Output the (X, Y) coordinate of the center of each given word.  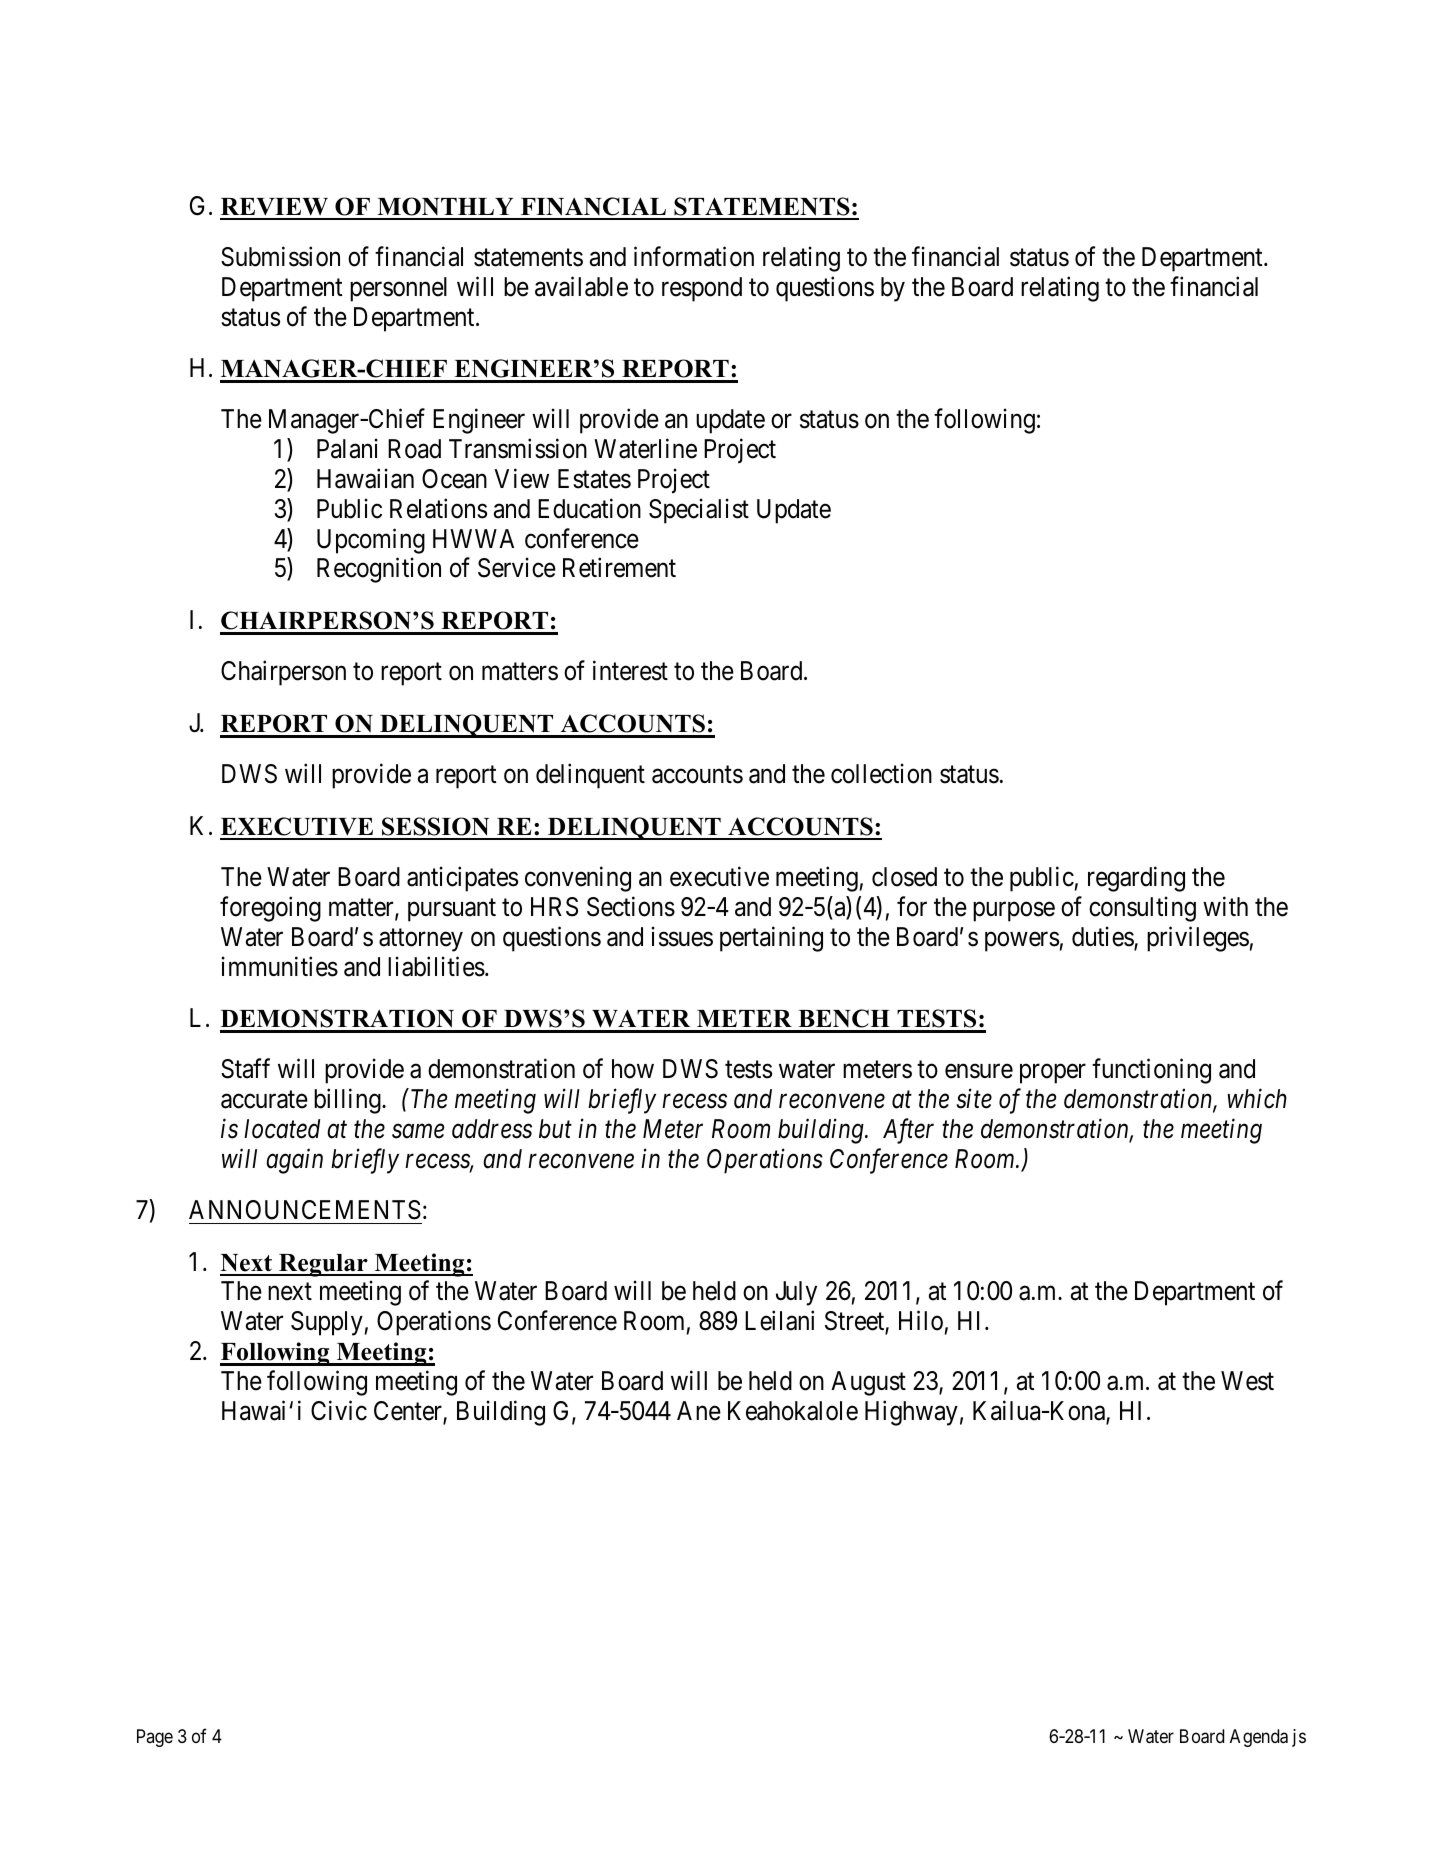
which (1257, 1099)
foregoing (270, 909)
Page (155, 1738)
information (694, 256)
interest (630, 671)
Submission (280, 256)
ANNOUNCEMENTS (305, 1210)
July (796, 1293)
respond (702, 289)
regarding (1136, 879)
